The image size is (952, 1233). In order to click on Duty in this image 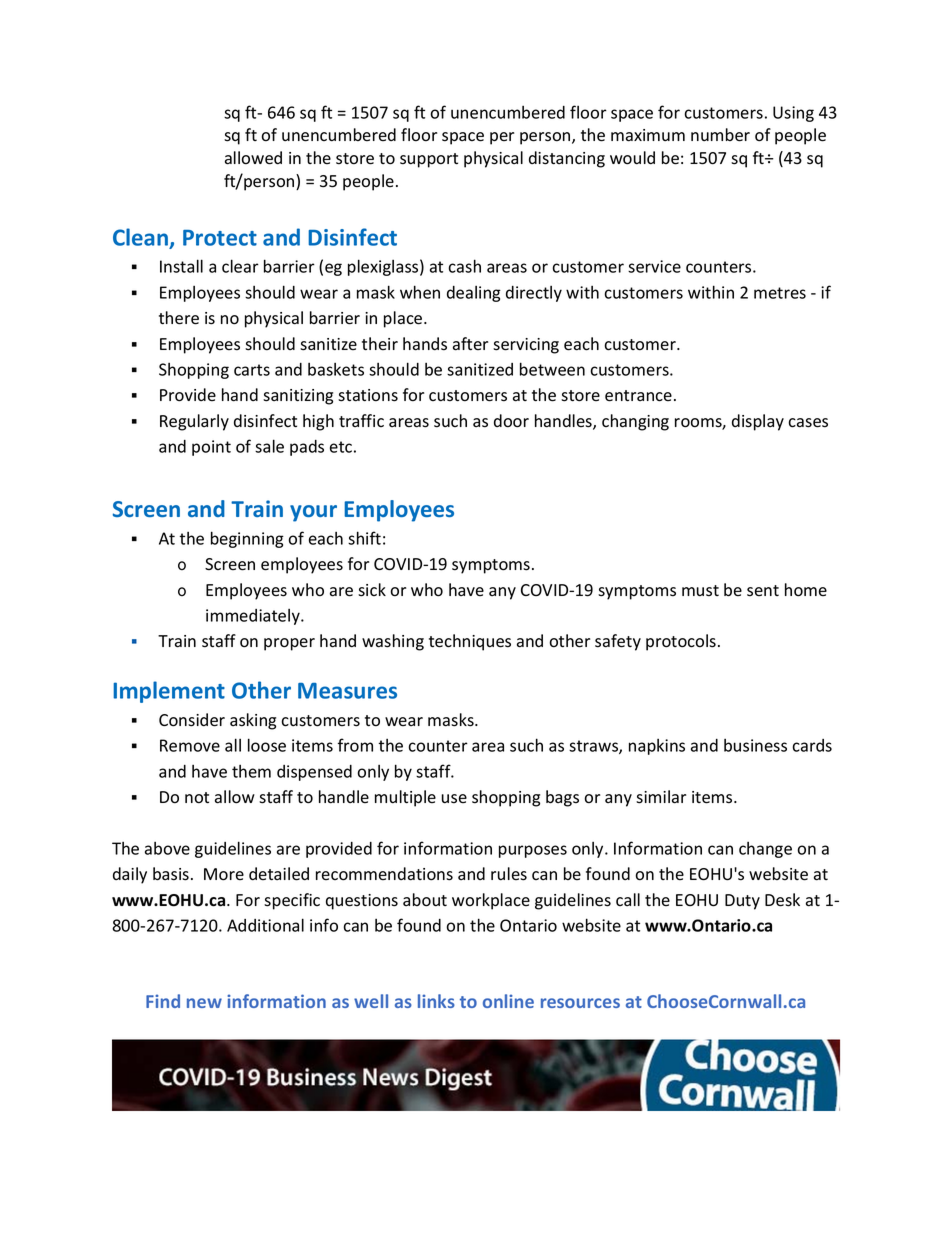, I will do `click(742, 902)`.
